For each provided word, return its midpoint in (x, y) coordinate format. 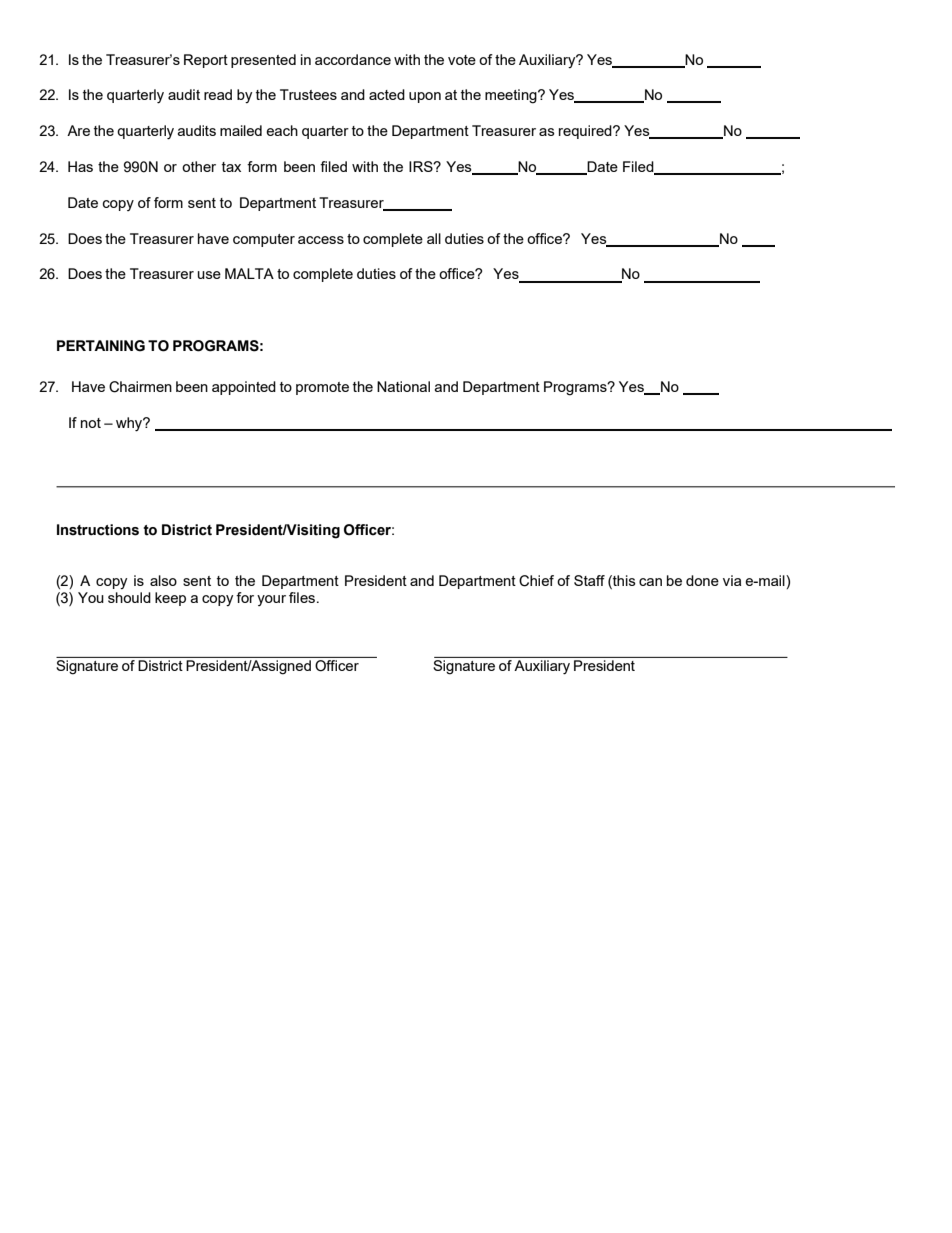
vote (462, 60)
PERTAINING (101, 346)
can (650, 582)
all (434, 238)
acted (387, 94)
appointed (244, 388)
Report (206, 61)
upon (425, 97)
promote (322, 388)
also (163, 580)
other (199, 166)
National (403, 386)
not (91, 423)
